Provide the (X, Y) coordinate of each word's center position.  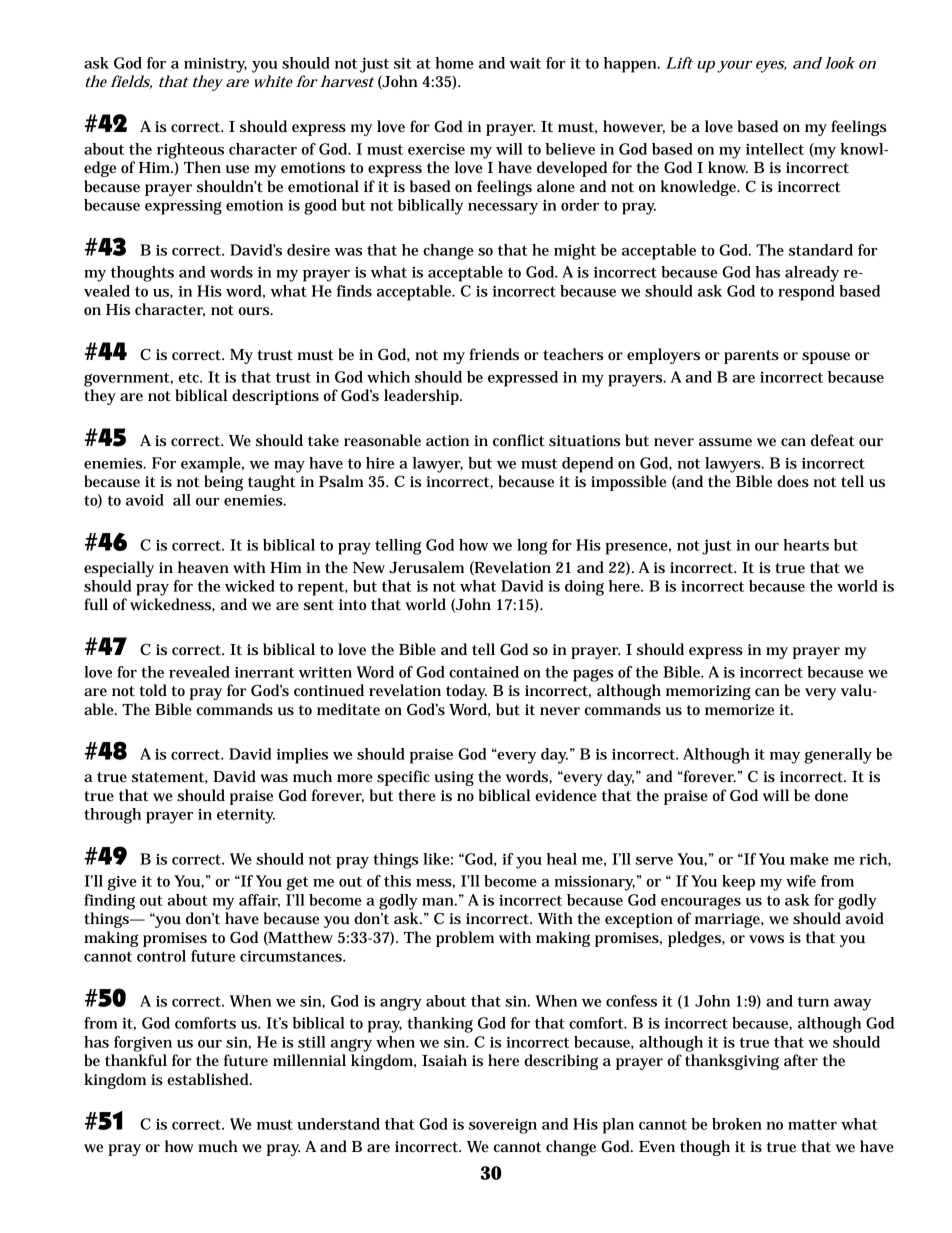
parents (751, 357)
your (734, 67)
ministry (215, 65)
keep (738, 883)
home (454, 63)
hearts (806, 545)
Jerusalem (426, 567)
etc (190, 378)
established (209, 1079)
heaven (203, 567)
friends (494, 354)
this (397, 881)
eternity (246, 816)
